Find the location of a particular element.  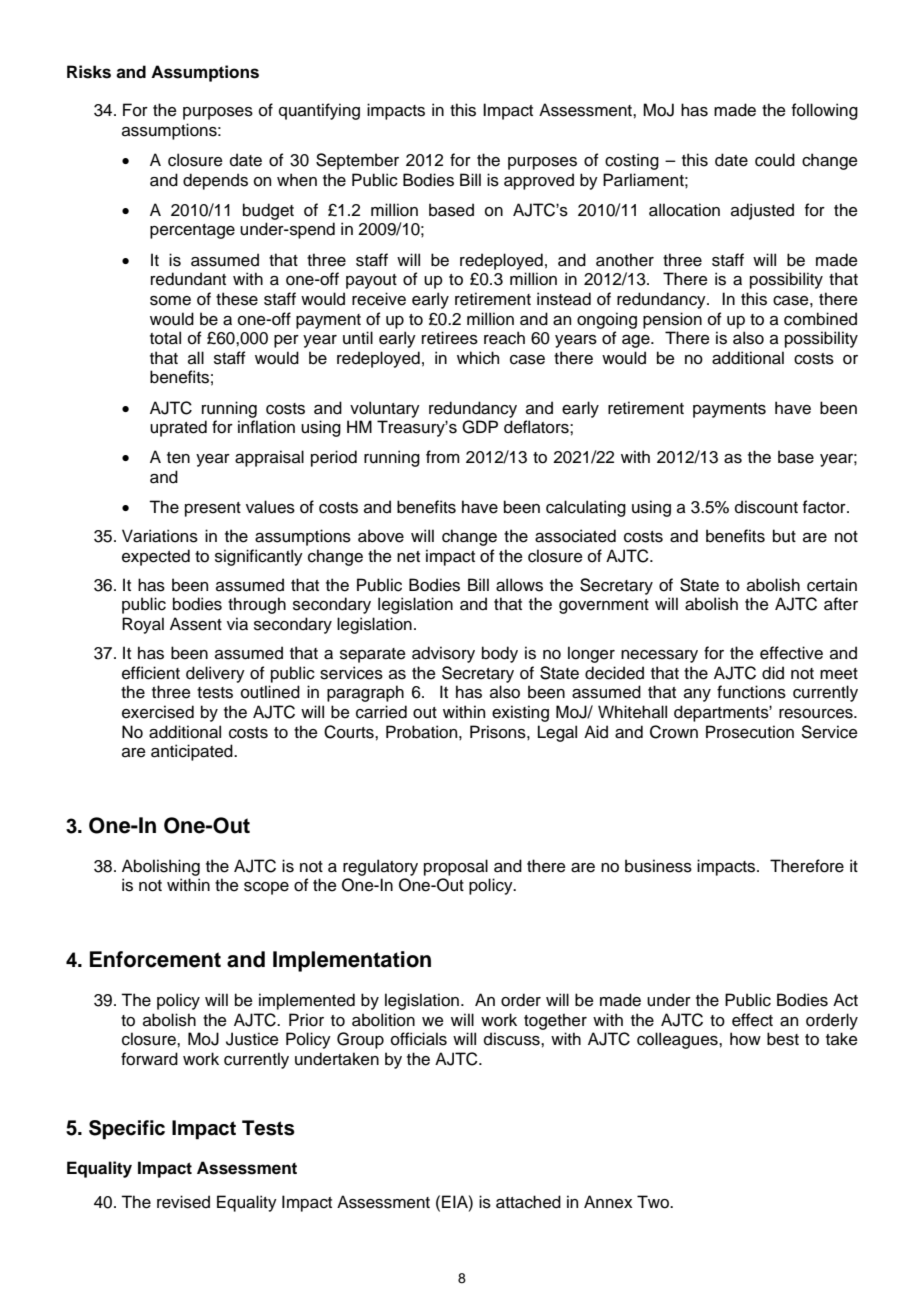

did is located at coordinates (773, 673).
